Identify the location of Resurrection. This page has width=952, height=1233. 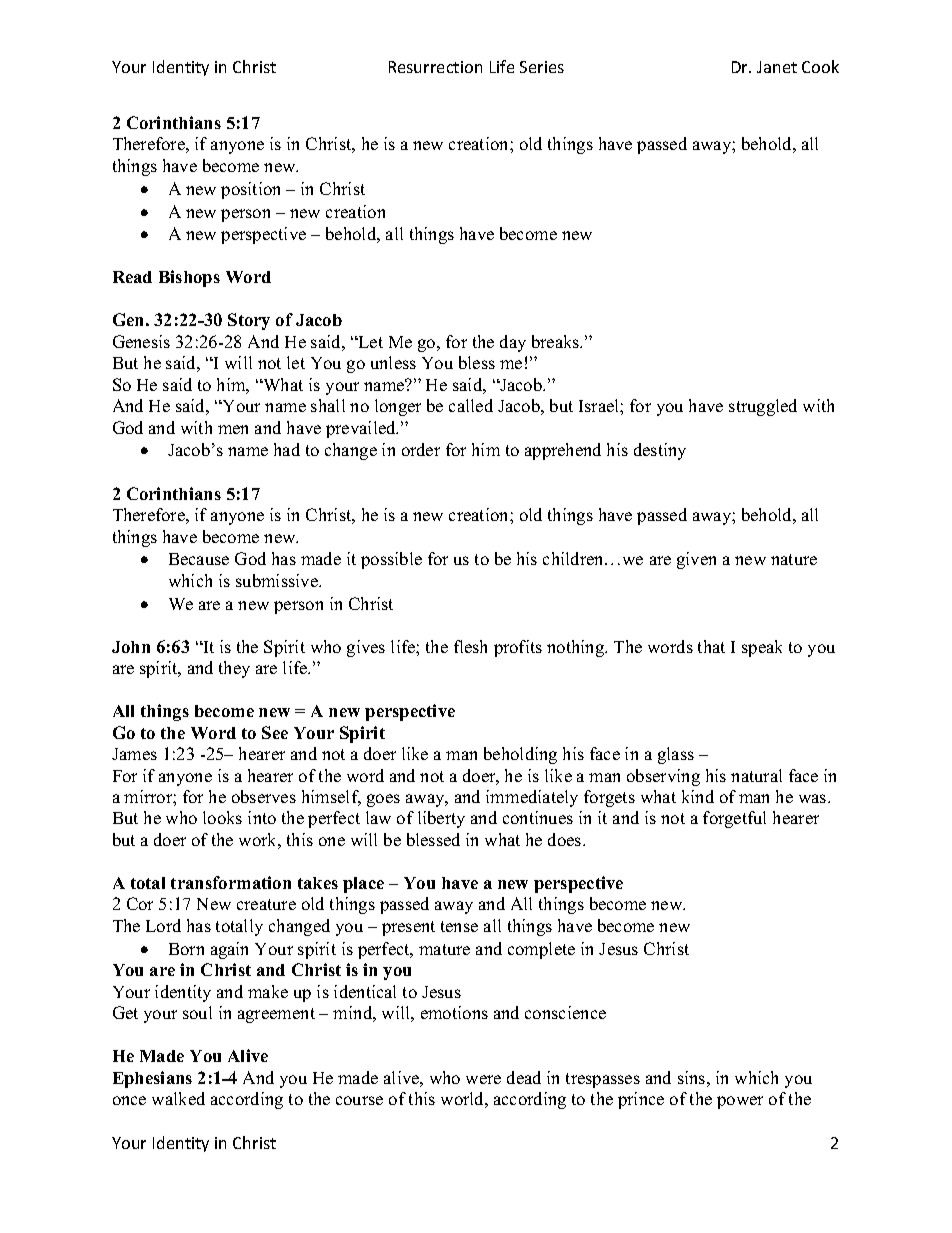
(435, 67).
